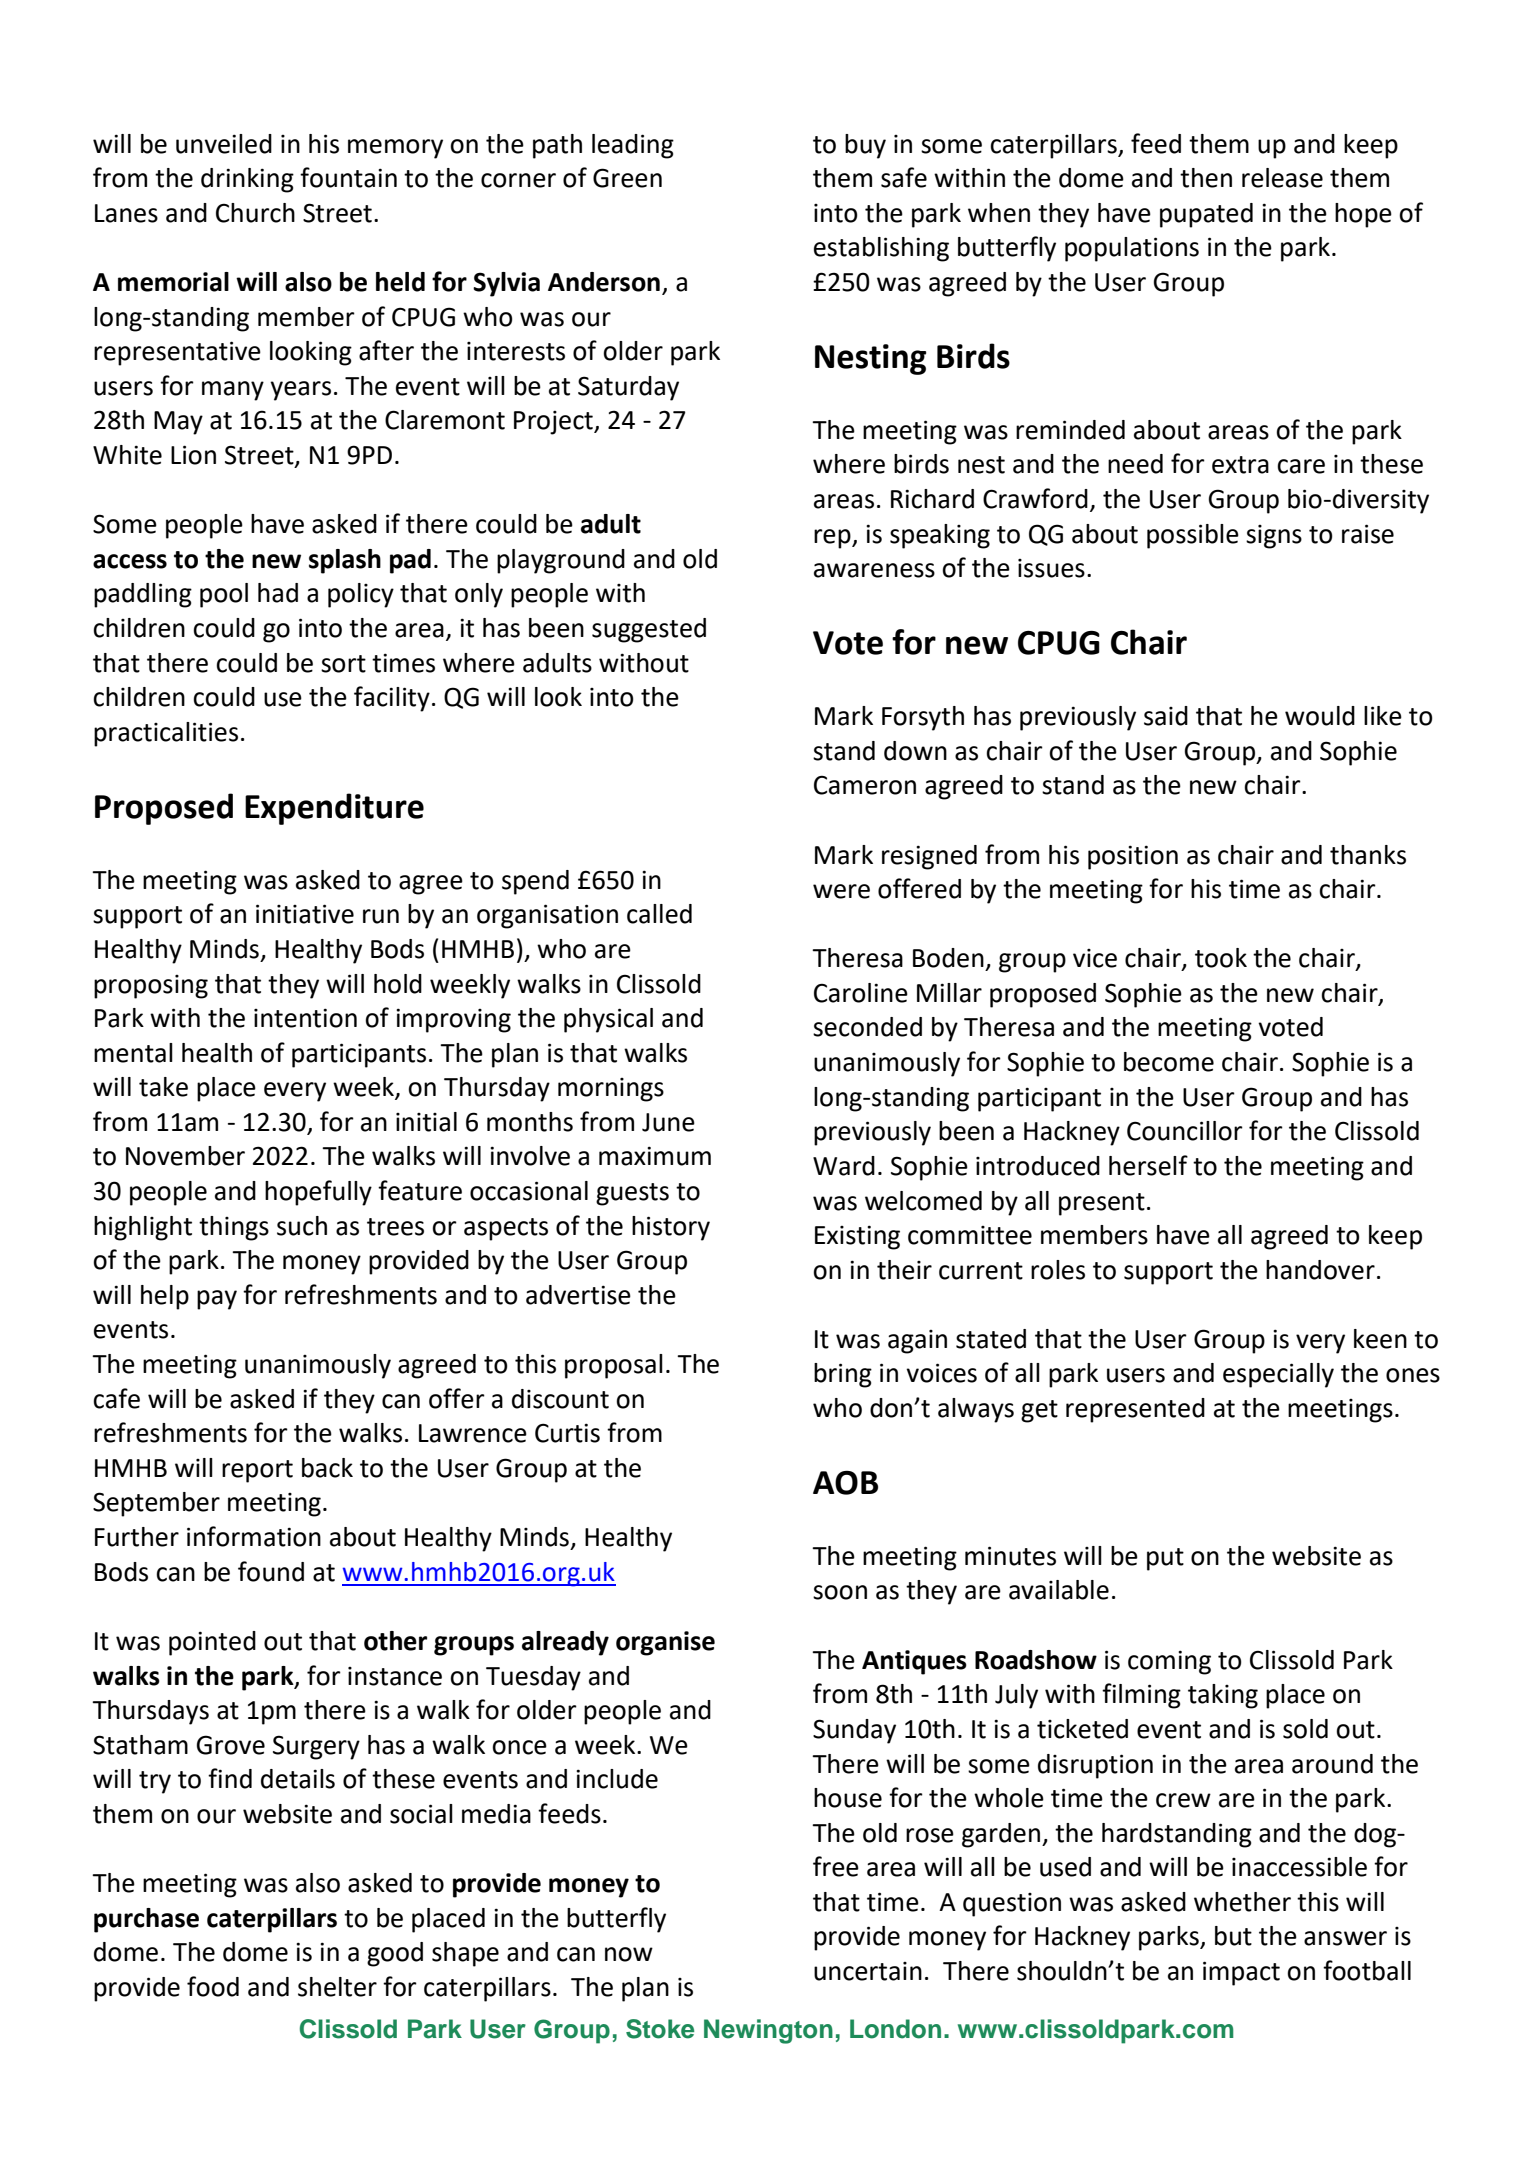 The width and height of the image is (1534, 2169). What do you see at coordinates (1241, 1973) in the image?
I see `impact` at bounding box center [1241, 1973].
